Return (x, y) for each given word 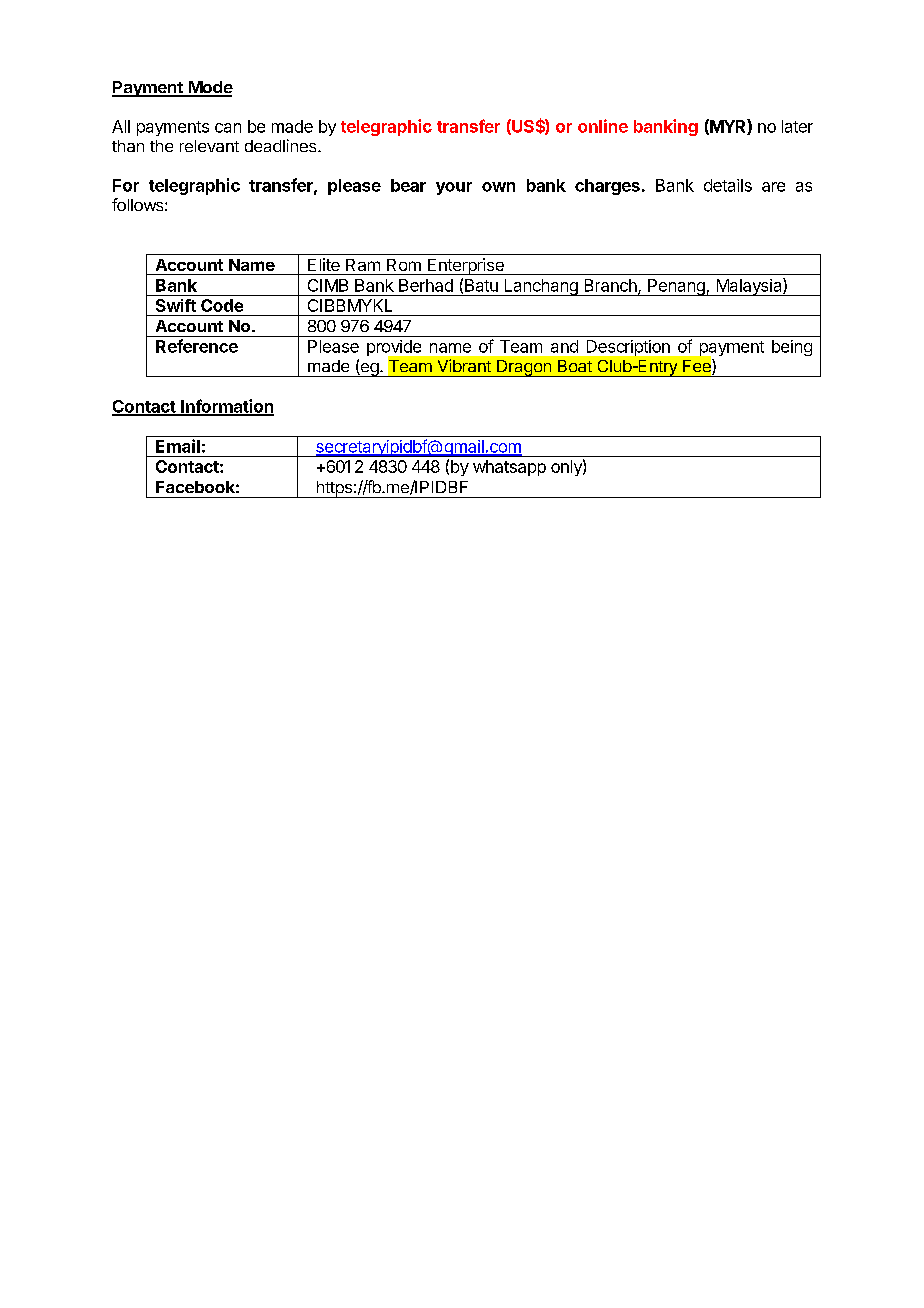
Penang (676, 287)
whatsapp (509, 468)
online (603, 126)
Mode (209, 88)
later (797, 126)
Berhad (426, 285)
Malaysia (749, 287)
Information (226, 407)
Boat (575, 366)
